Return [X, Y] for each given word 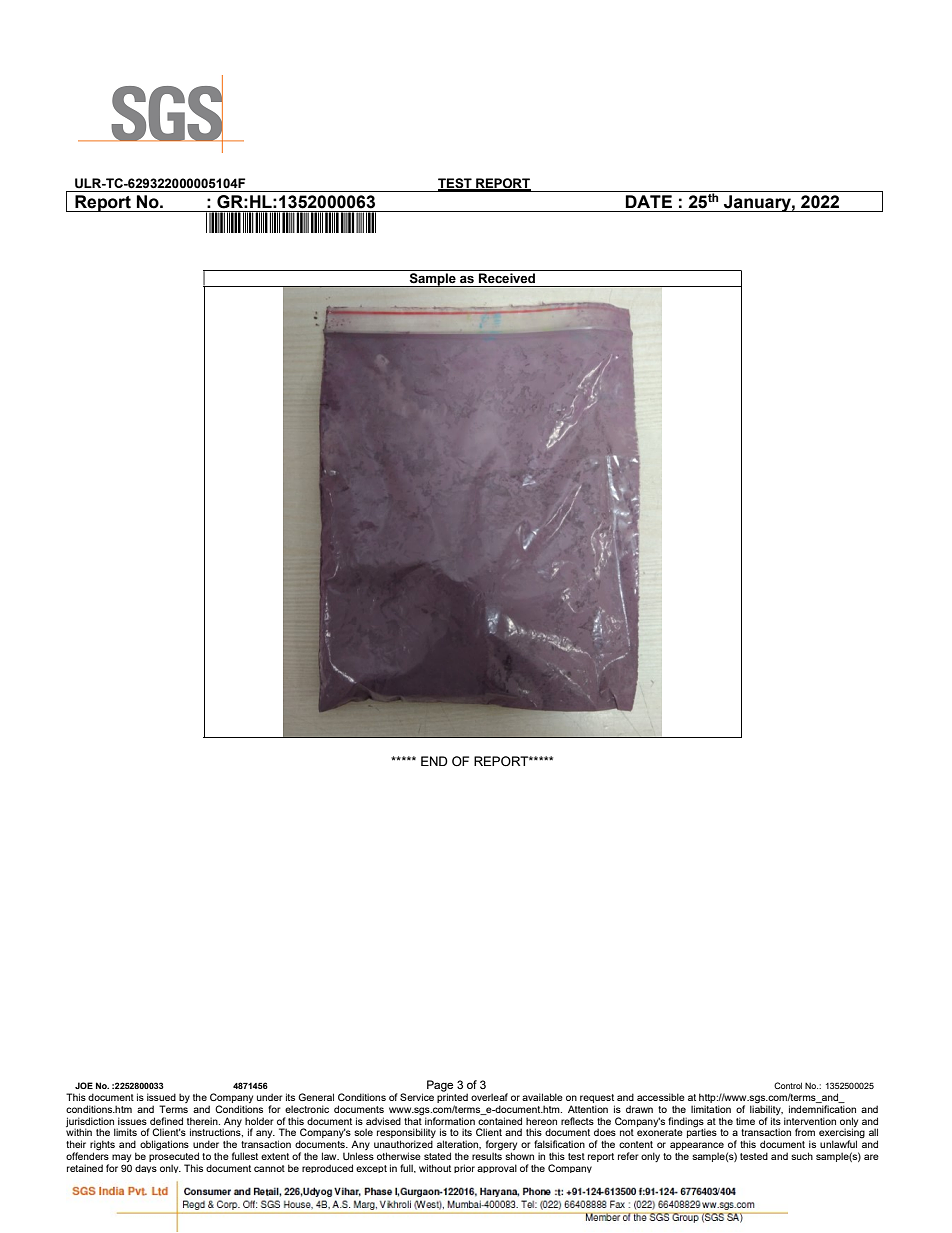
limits [125, 1132]
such [802, 1156]
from [805, 1132]
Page [440, 1087]
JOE [84, 1085]
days [146, 1168]
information [450, 1121]
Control [788, 1085]
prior [464, 1168]
